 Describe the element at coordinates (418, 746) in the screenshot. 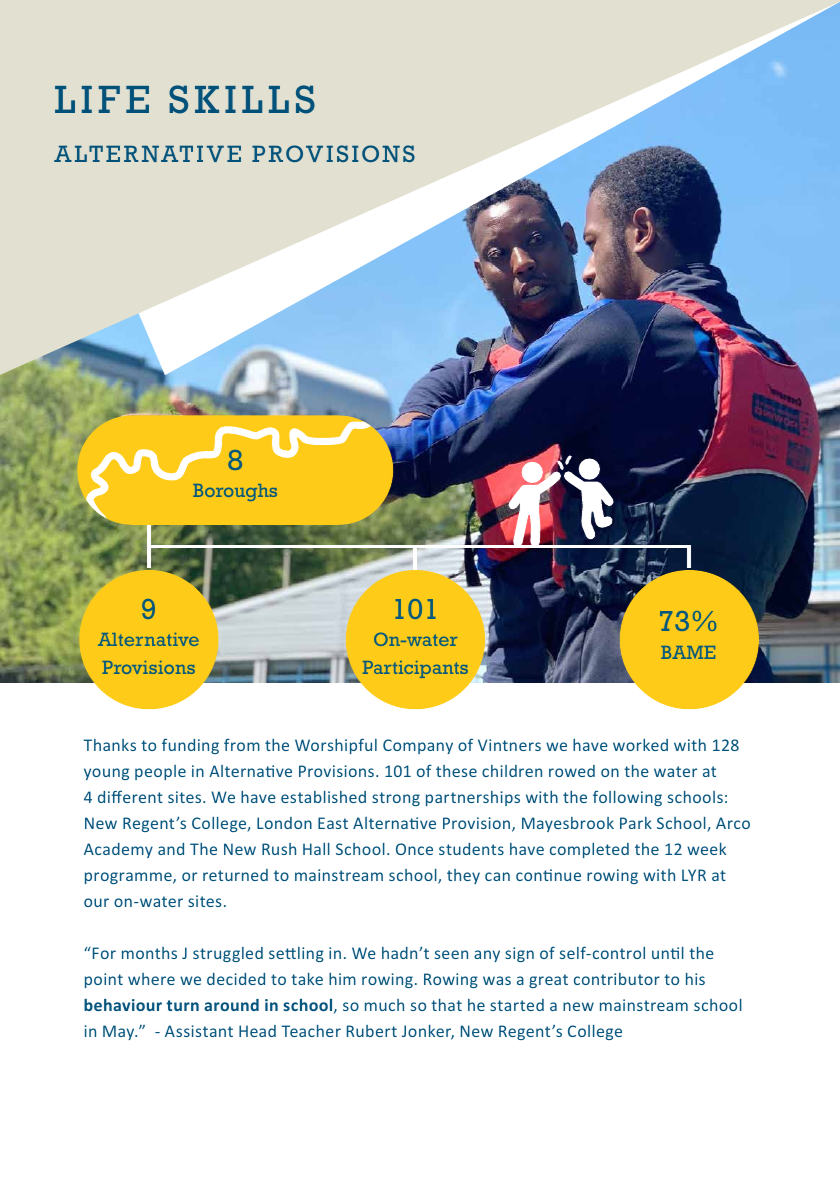

I see `Company` at that location.
